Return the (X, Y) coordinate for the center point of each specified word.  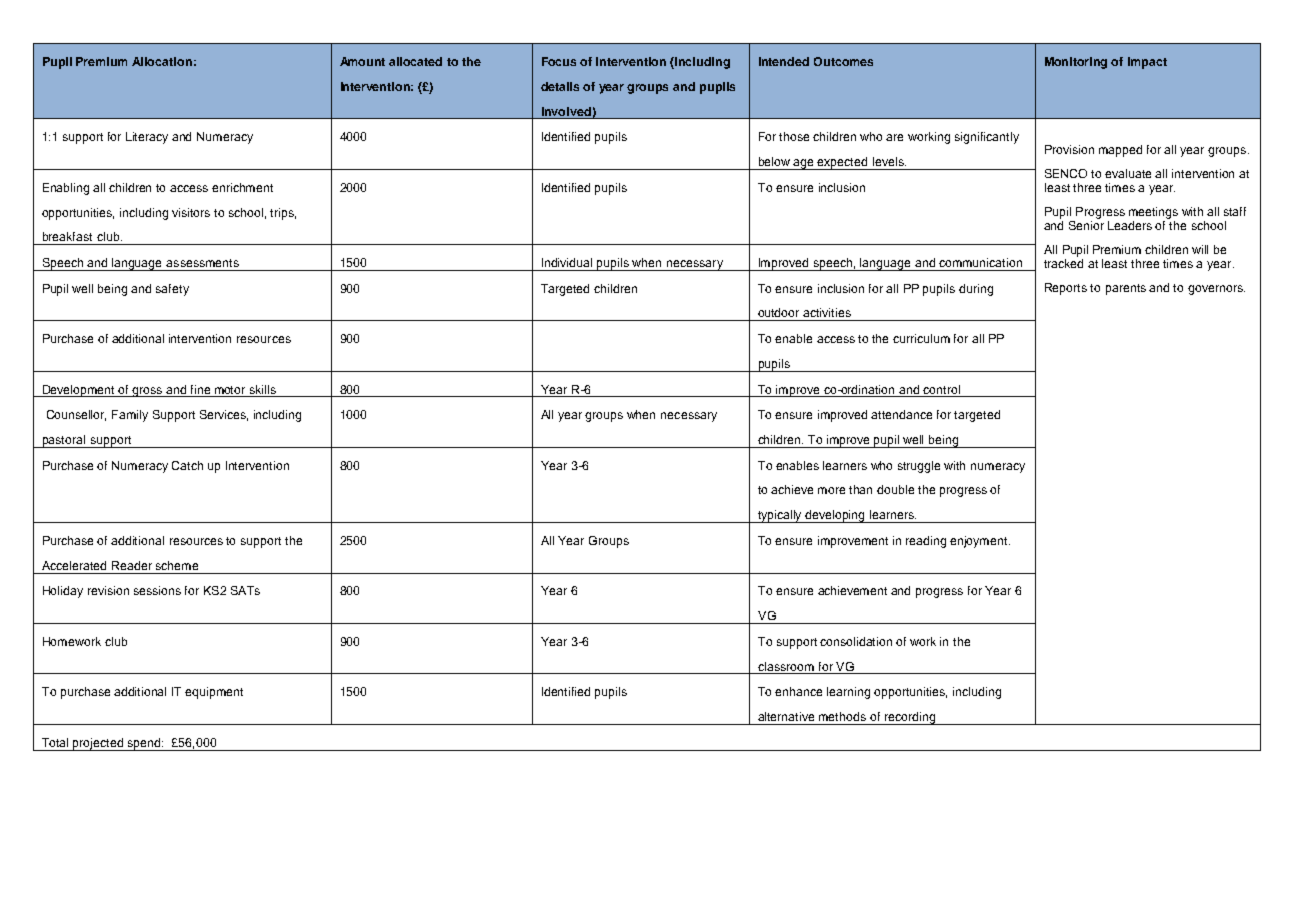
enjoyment (980, 542)
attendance (901, 414)
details (560, 86)
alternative (786, 716)
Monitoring (1076, 63)
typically (780, 516)
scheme (177, 565)
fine (200, 389)
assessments (202, 263)
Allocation (162, 61)
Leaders (1130, 225)
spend (145, 744)
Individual (567, 262)
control (941, 389)
